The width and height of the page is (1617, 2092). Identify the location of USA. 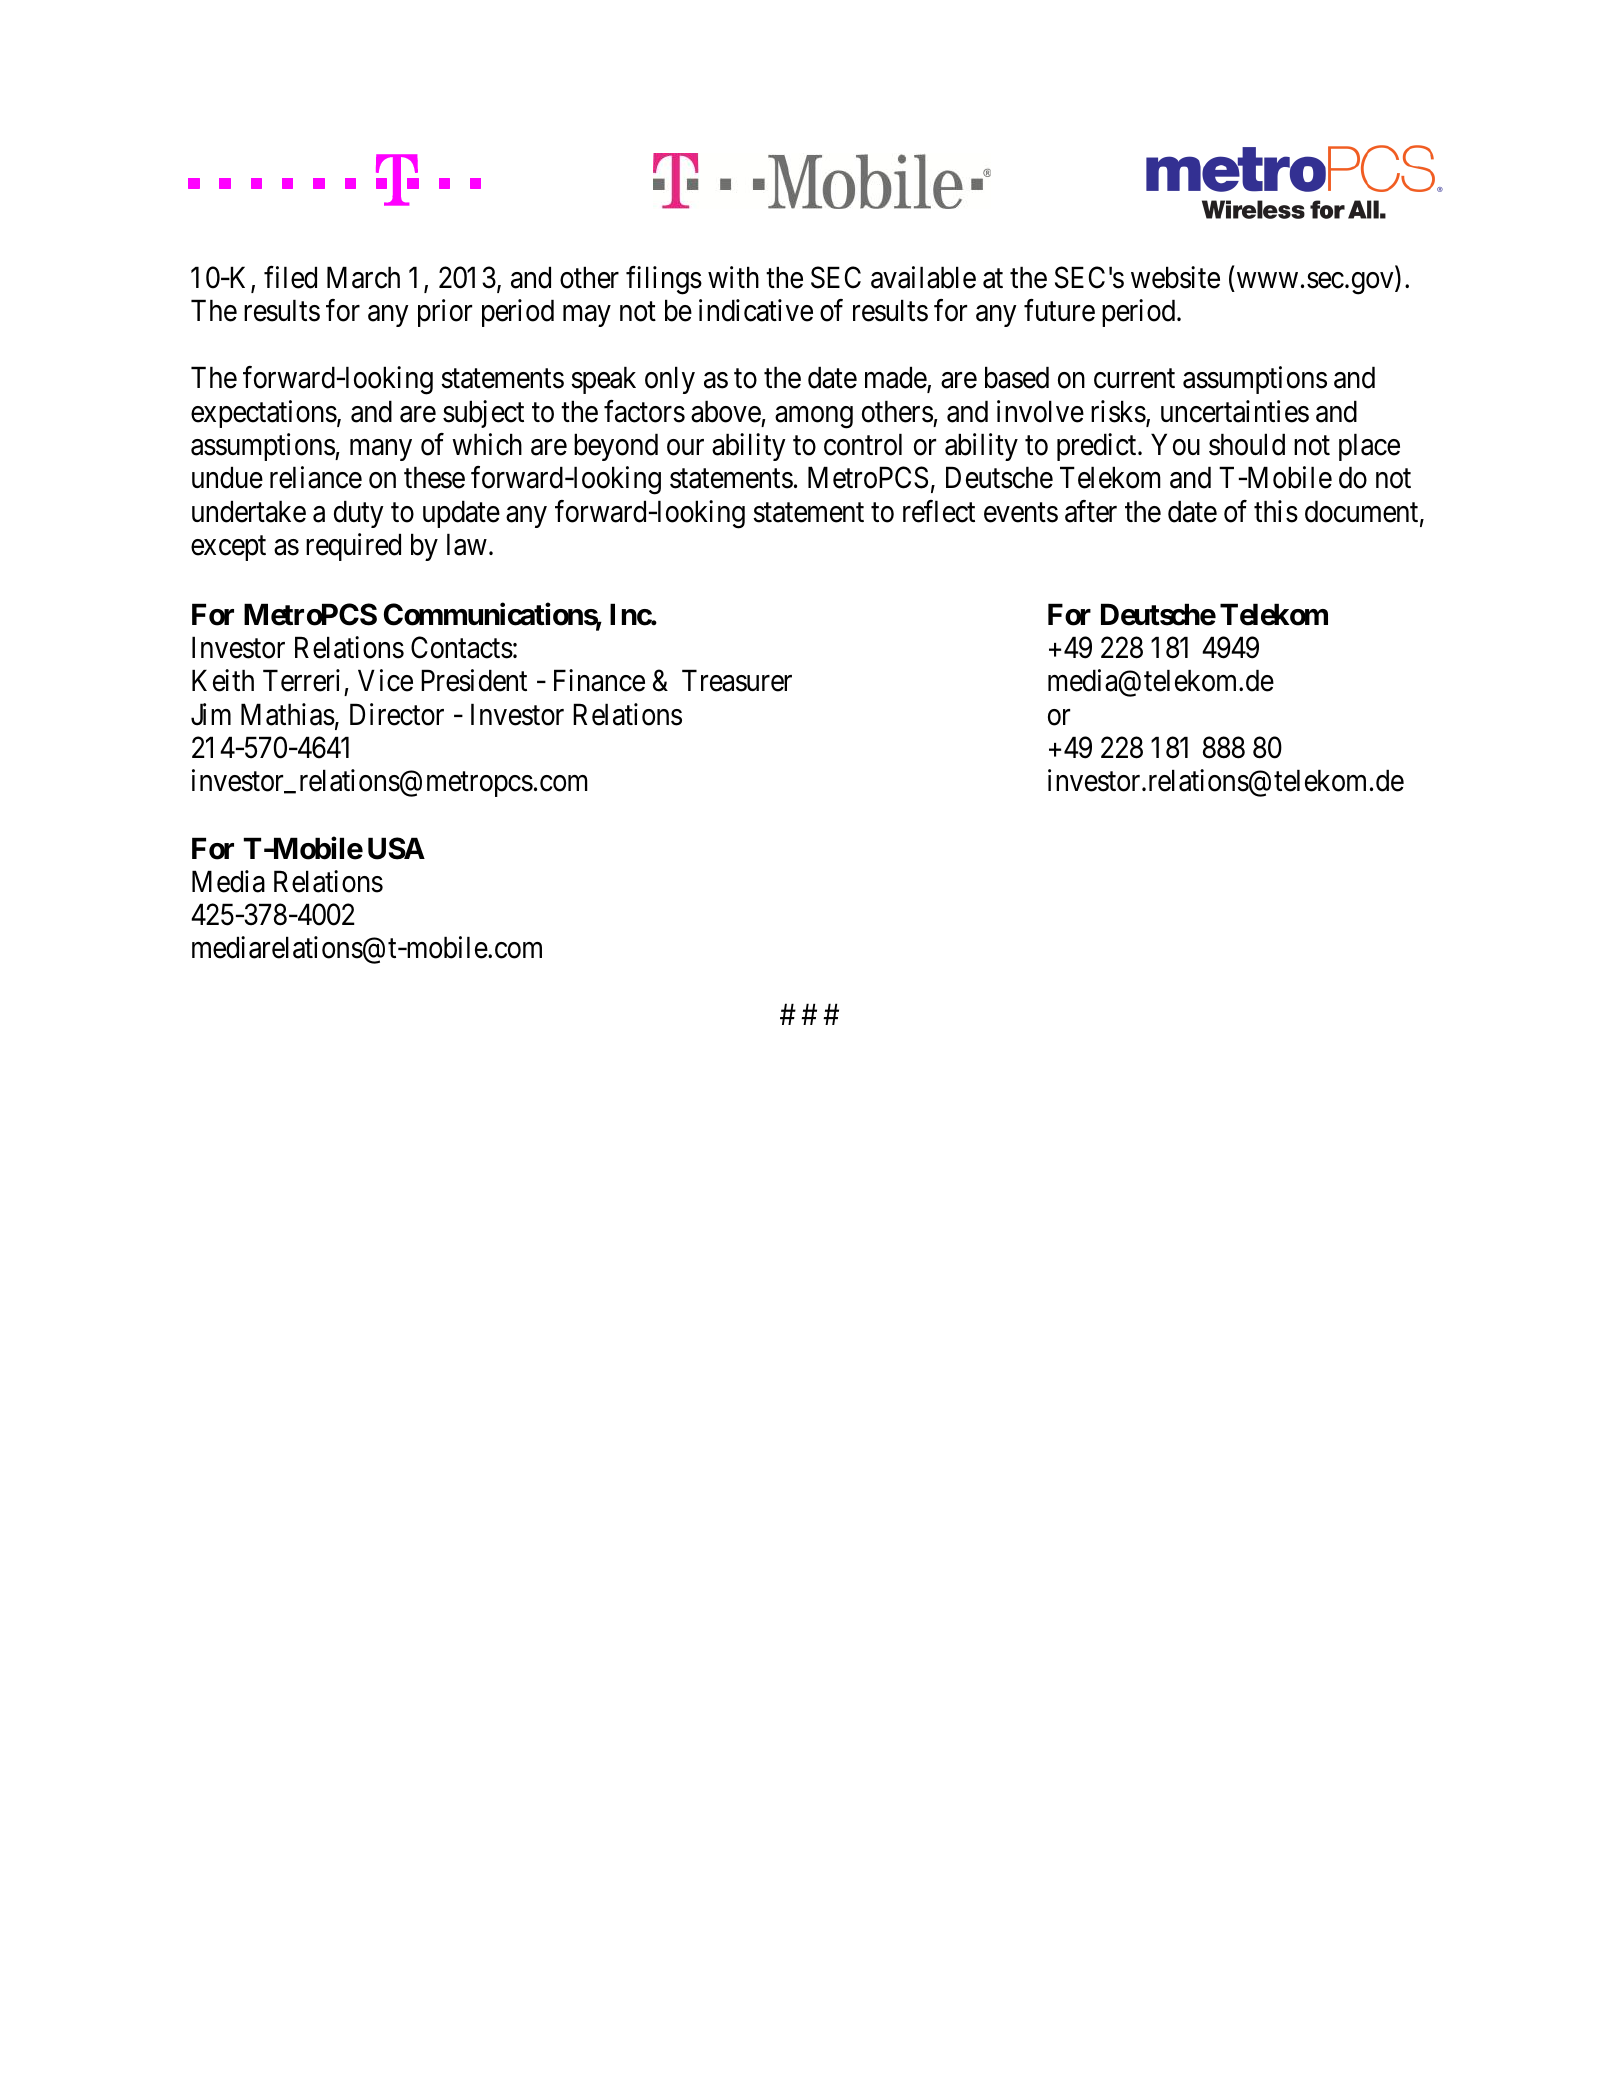
(396, 848).
